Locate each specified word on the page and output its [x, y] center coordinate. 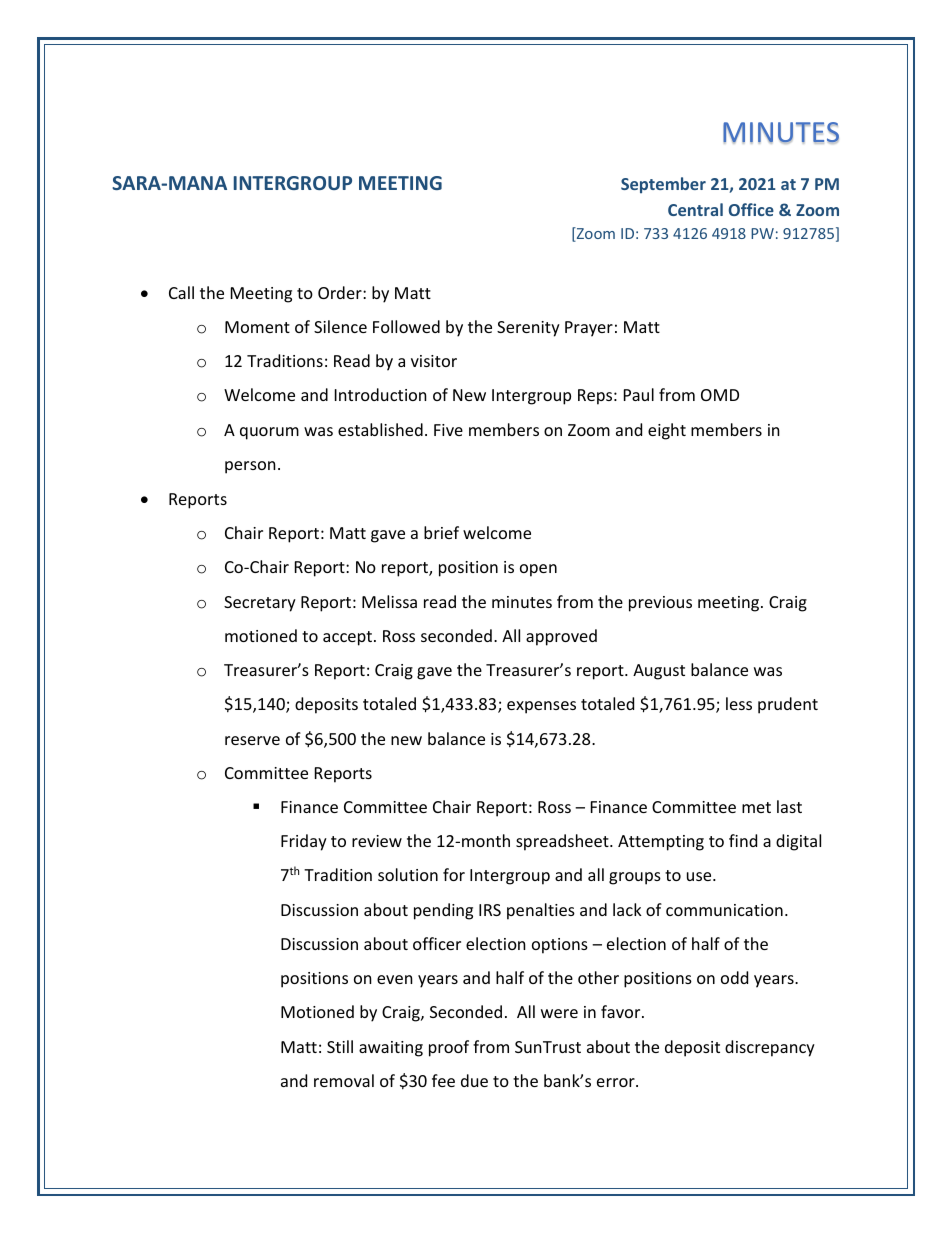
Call [181, 292]
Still [340, 1046]
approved [561, 637]
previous [660, 604]
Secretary [260, 604]
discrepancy [770, 1048]
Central [695, 209]
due [474, 1080]
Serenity [528, 329]
